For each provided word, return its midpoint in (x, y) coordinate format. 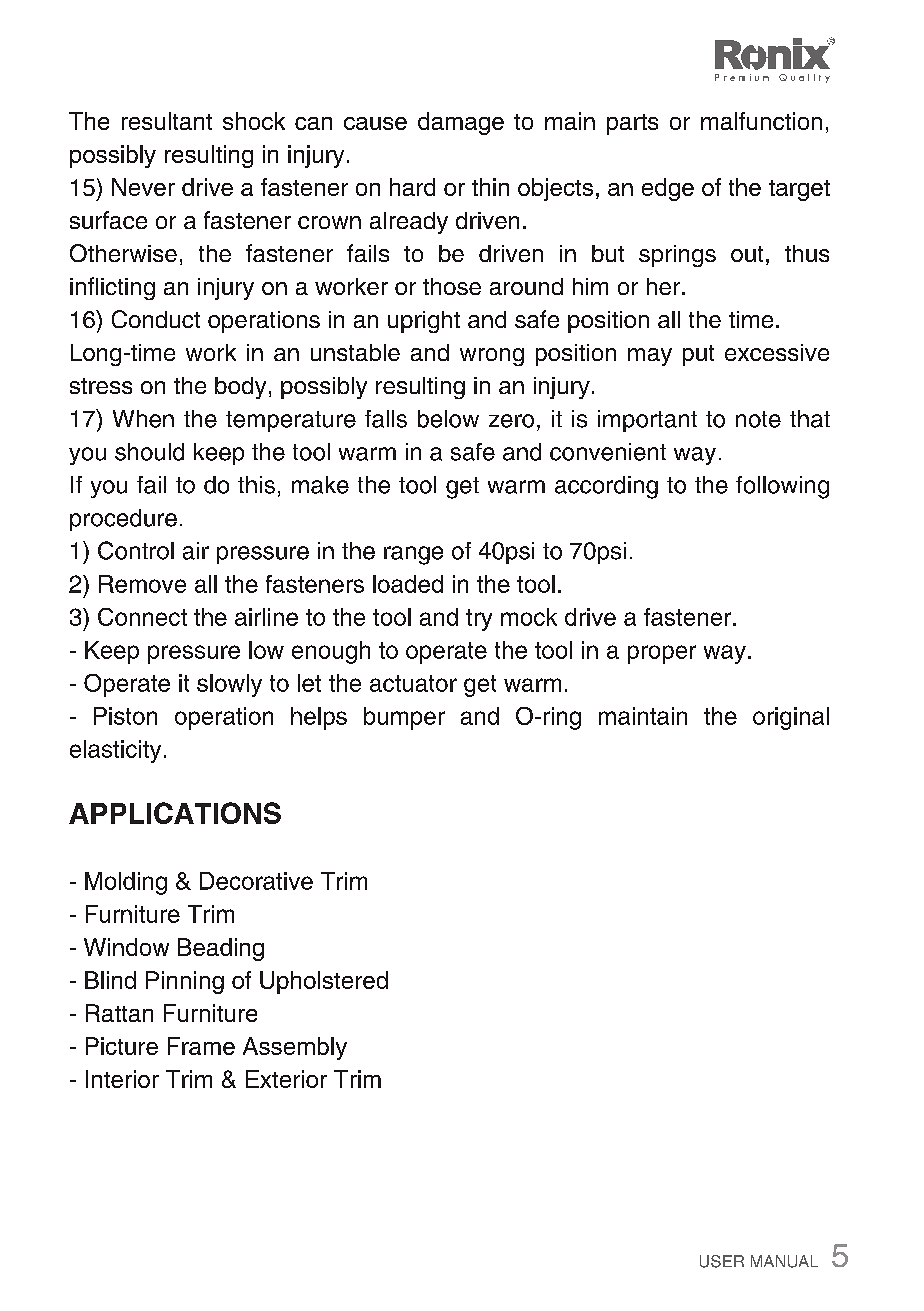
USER (722, 1261)
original (791, 718)
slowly (229, 685)
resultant (167, 121)
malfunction (761, 121)
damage (461, 123)
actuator (413, 683)
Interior (122, 1079)
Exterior (286, 1079)
